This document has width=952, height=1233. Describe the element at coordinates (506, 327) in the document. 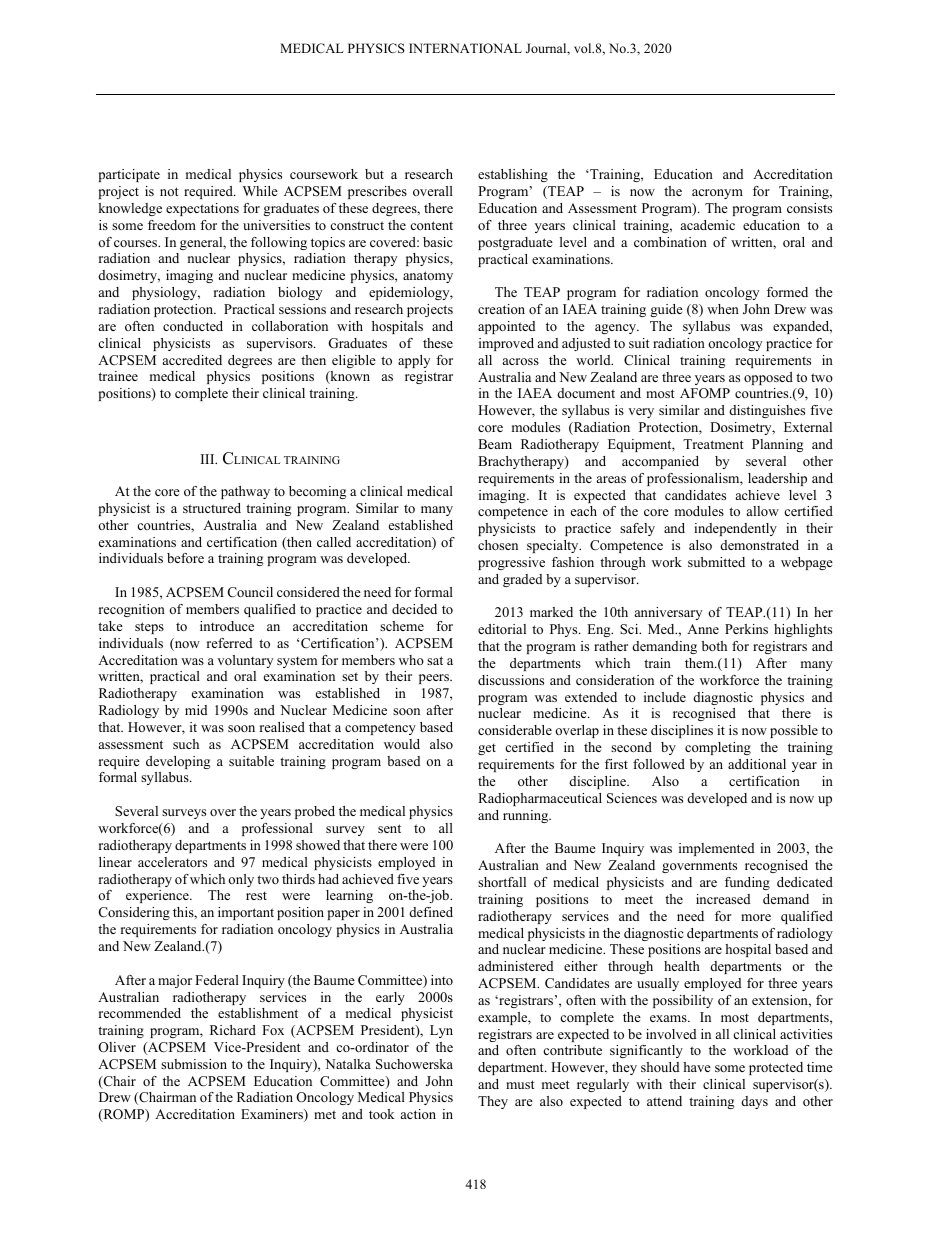

I see `appointed` at that location.
